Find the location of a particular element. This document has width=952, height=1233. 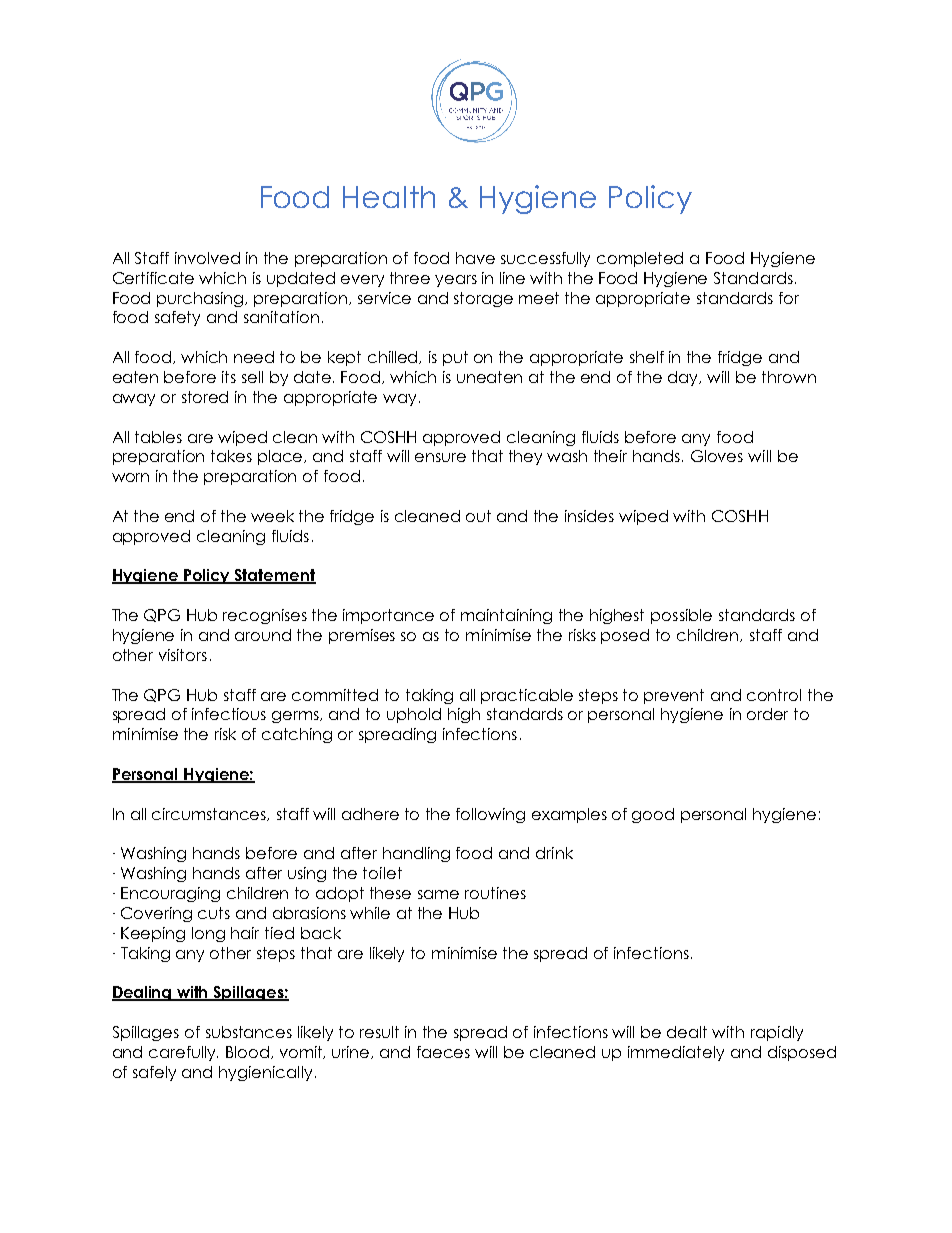

maintaining is located at coordinates (506, 616).
